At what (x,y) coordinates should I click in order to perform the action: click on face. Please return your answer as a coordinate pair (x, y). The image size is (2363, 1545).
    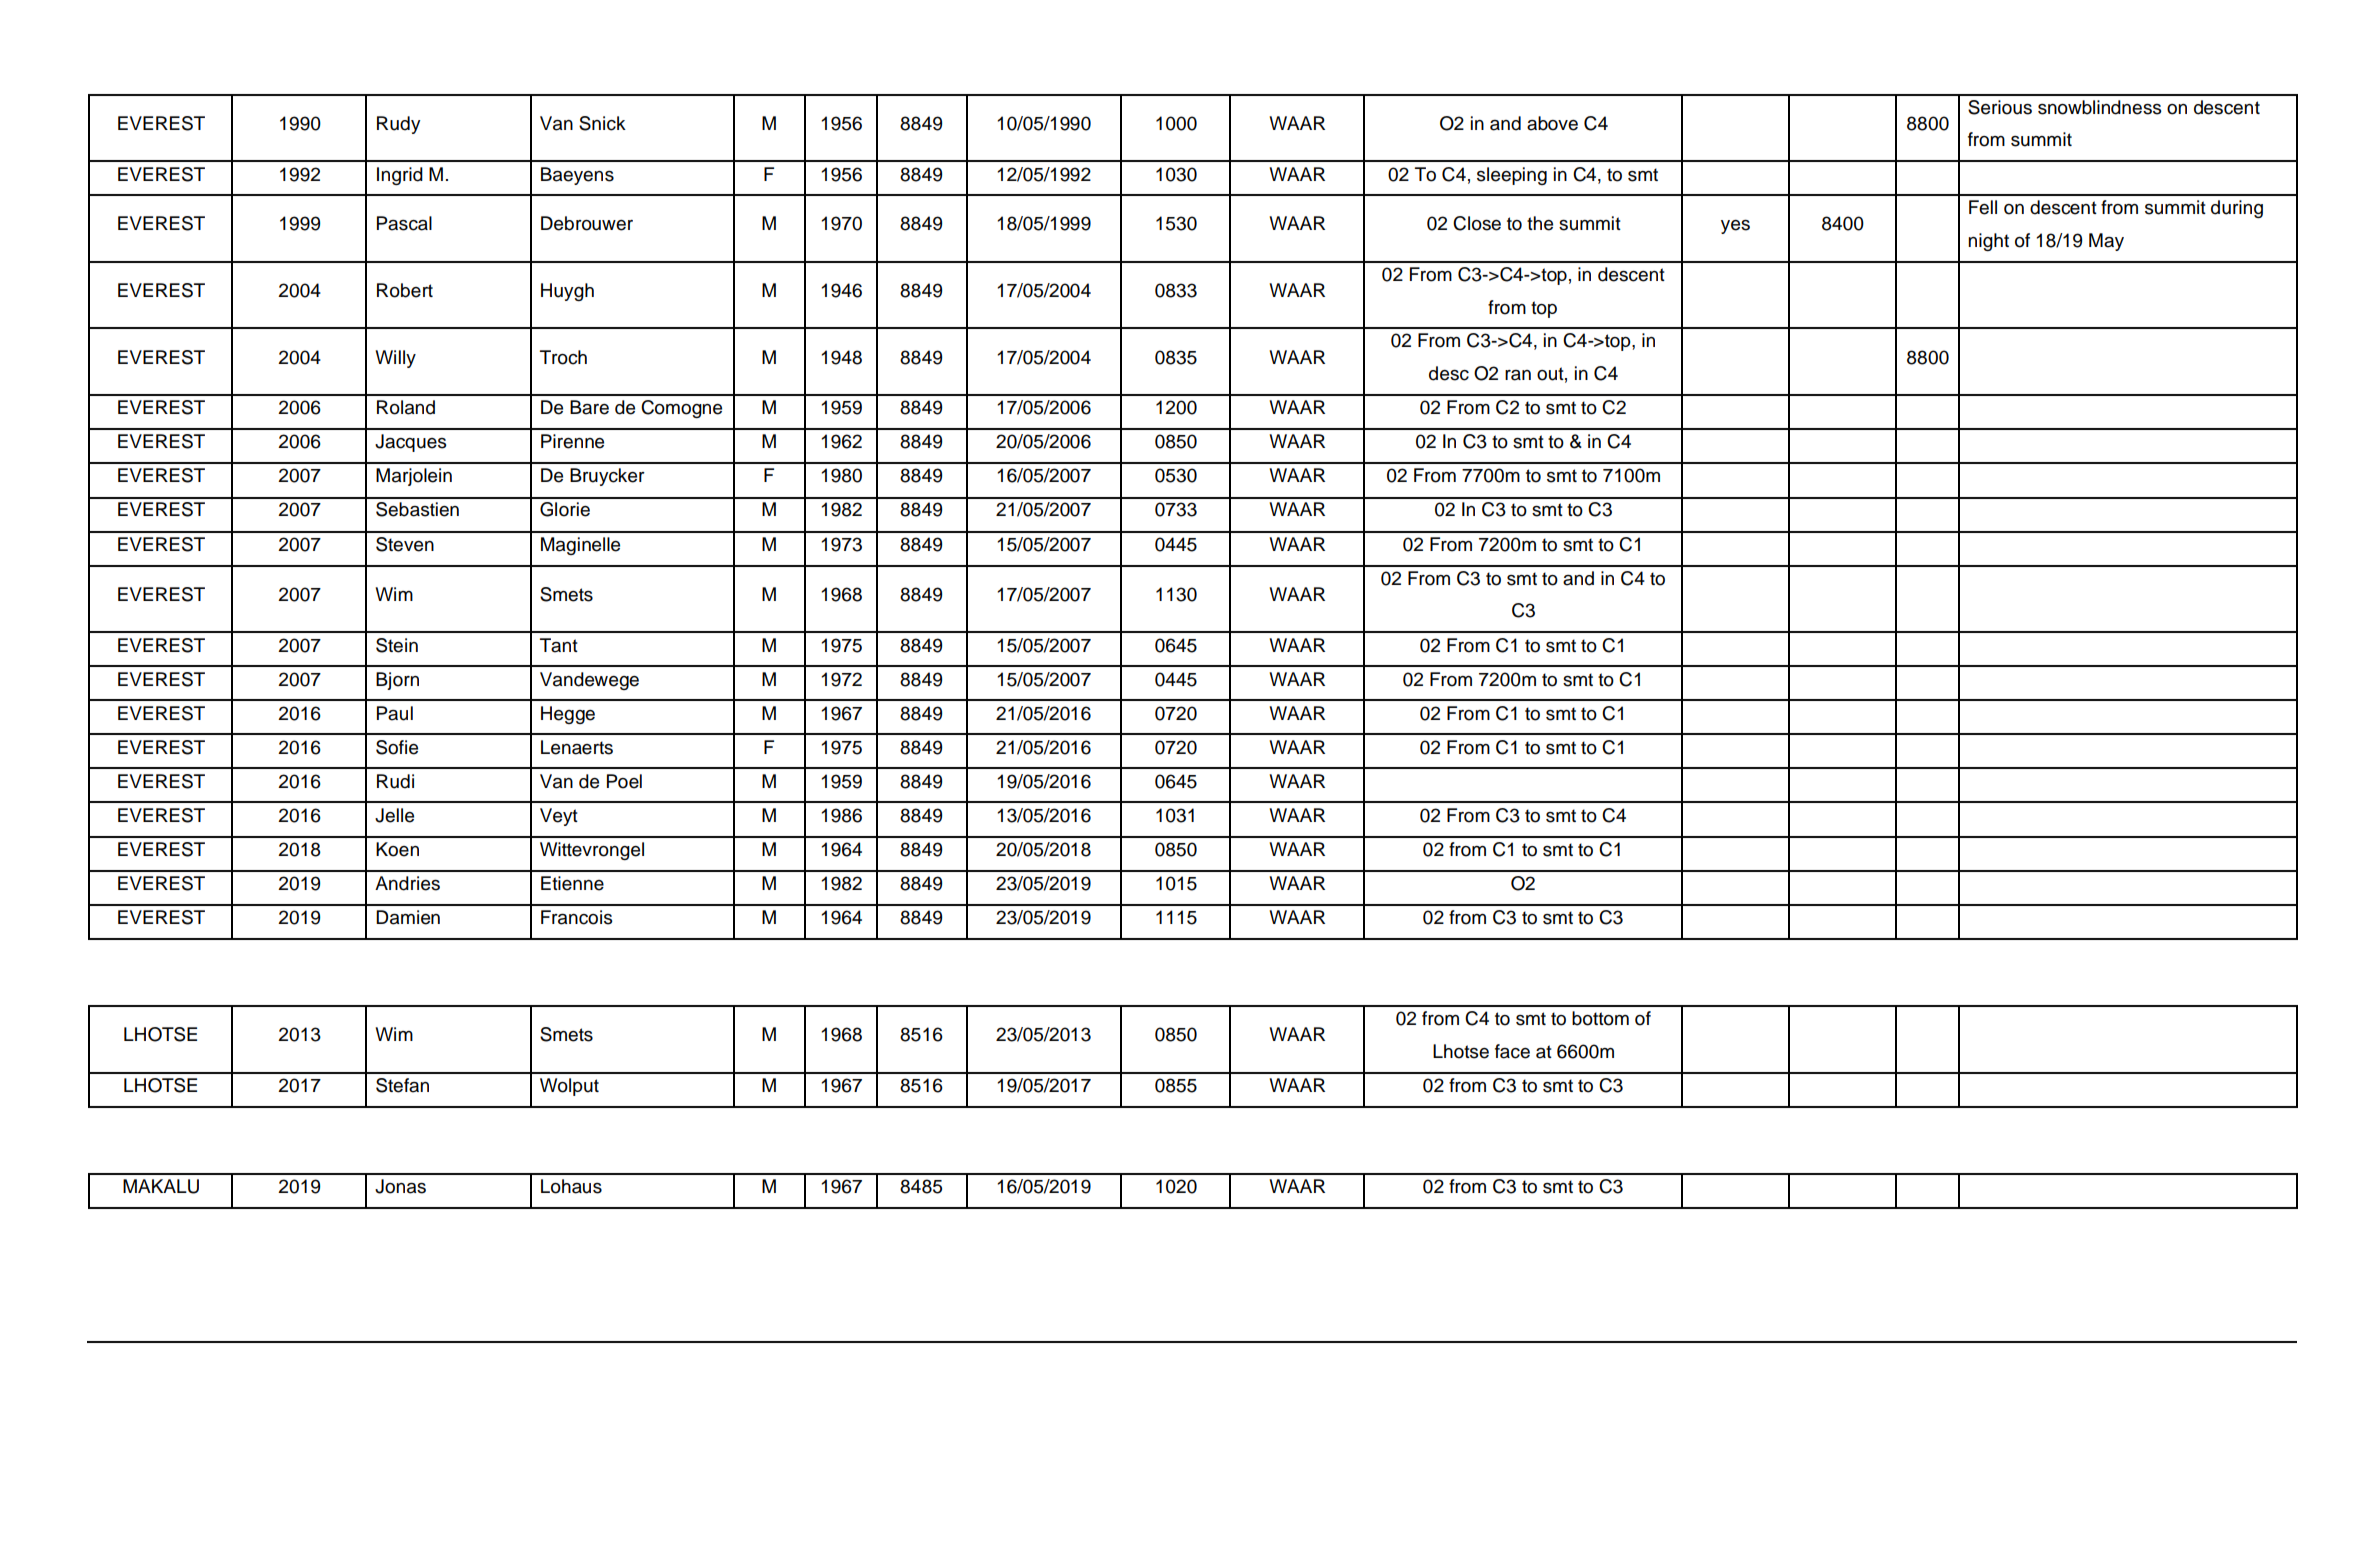
    Looking at the image, I should click on (1512, 1051).
